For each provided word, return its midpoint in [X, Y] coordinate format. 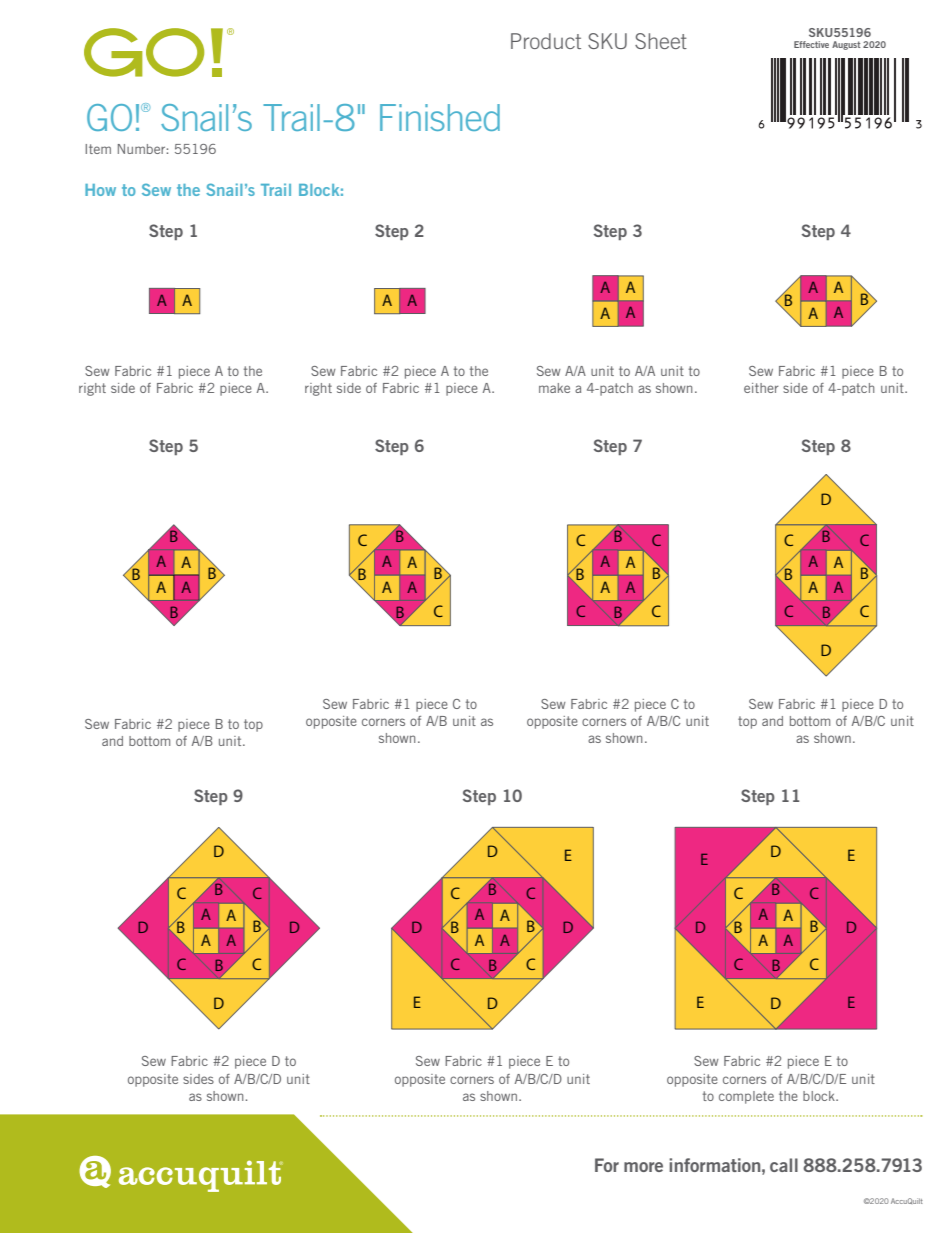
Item [98, 149]
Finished [440, 117]
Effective [811, 44]
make [554, 388]
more [643, 1167]
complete [746, 1097]
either [761, 388]
